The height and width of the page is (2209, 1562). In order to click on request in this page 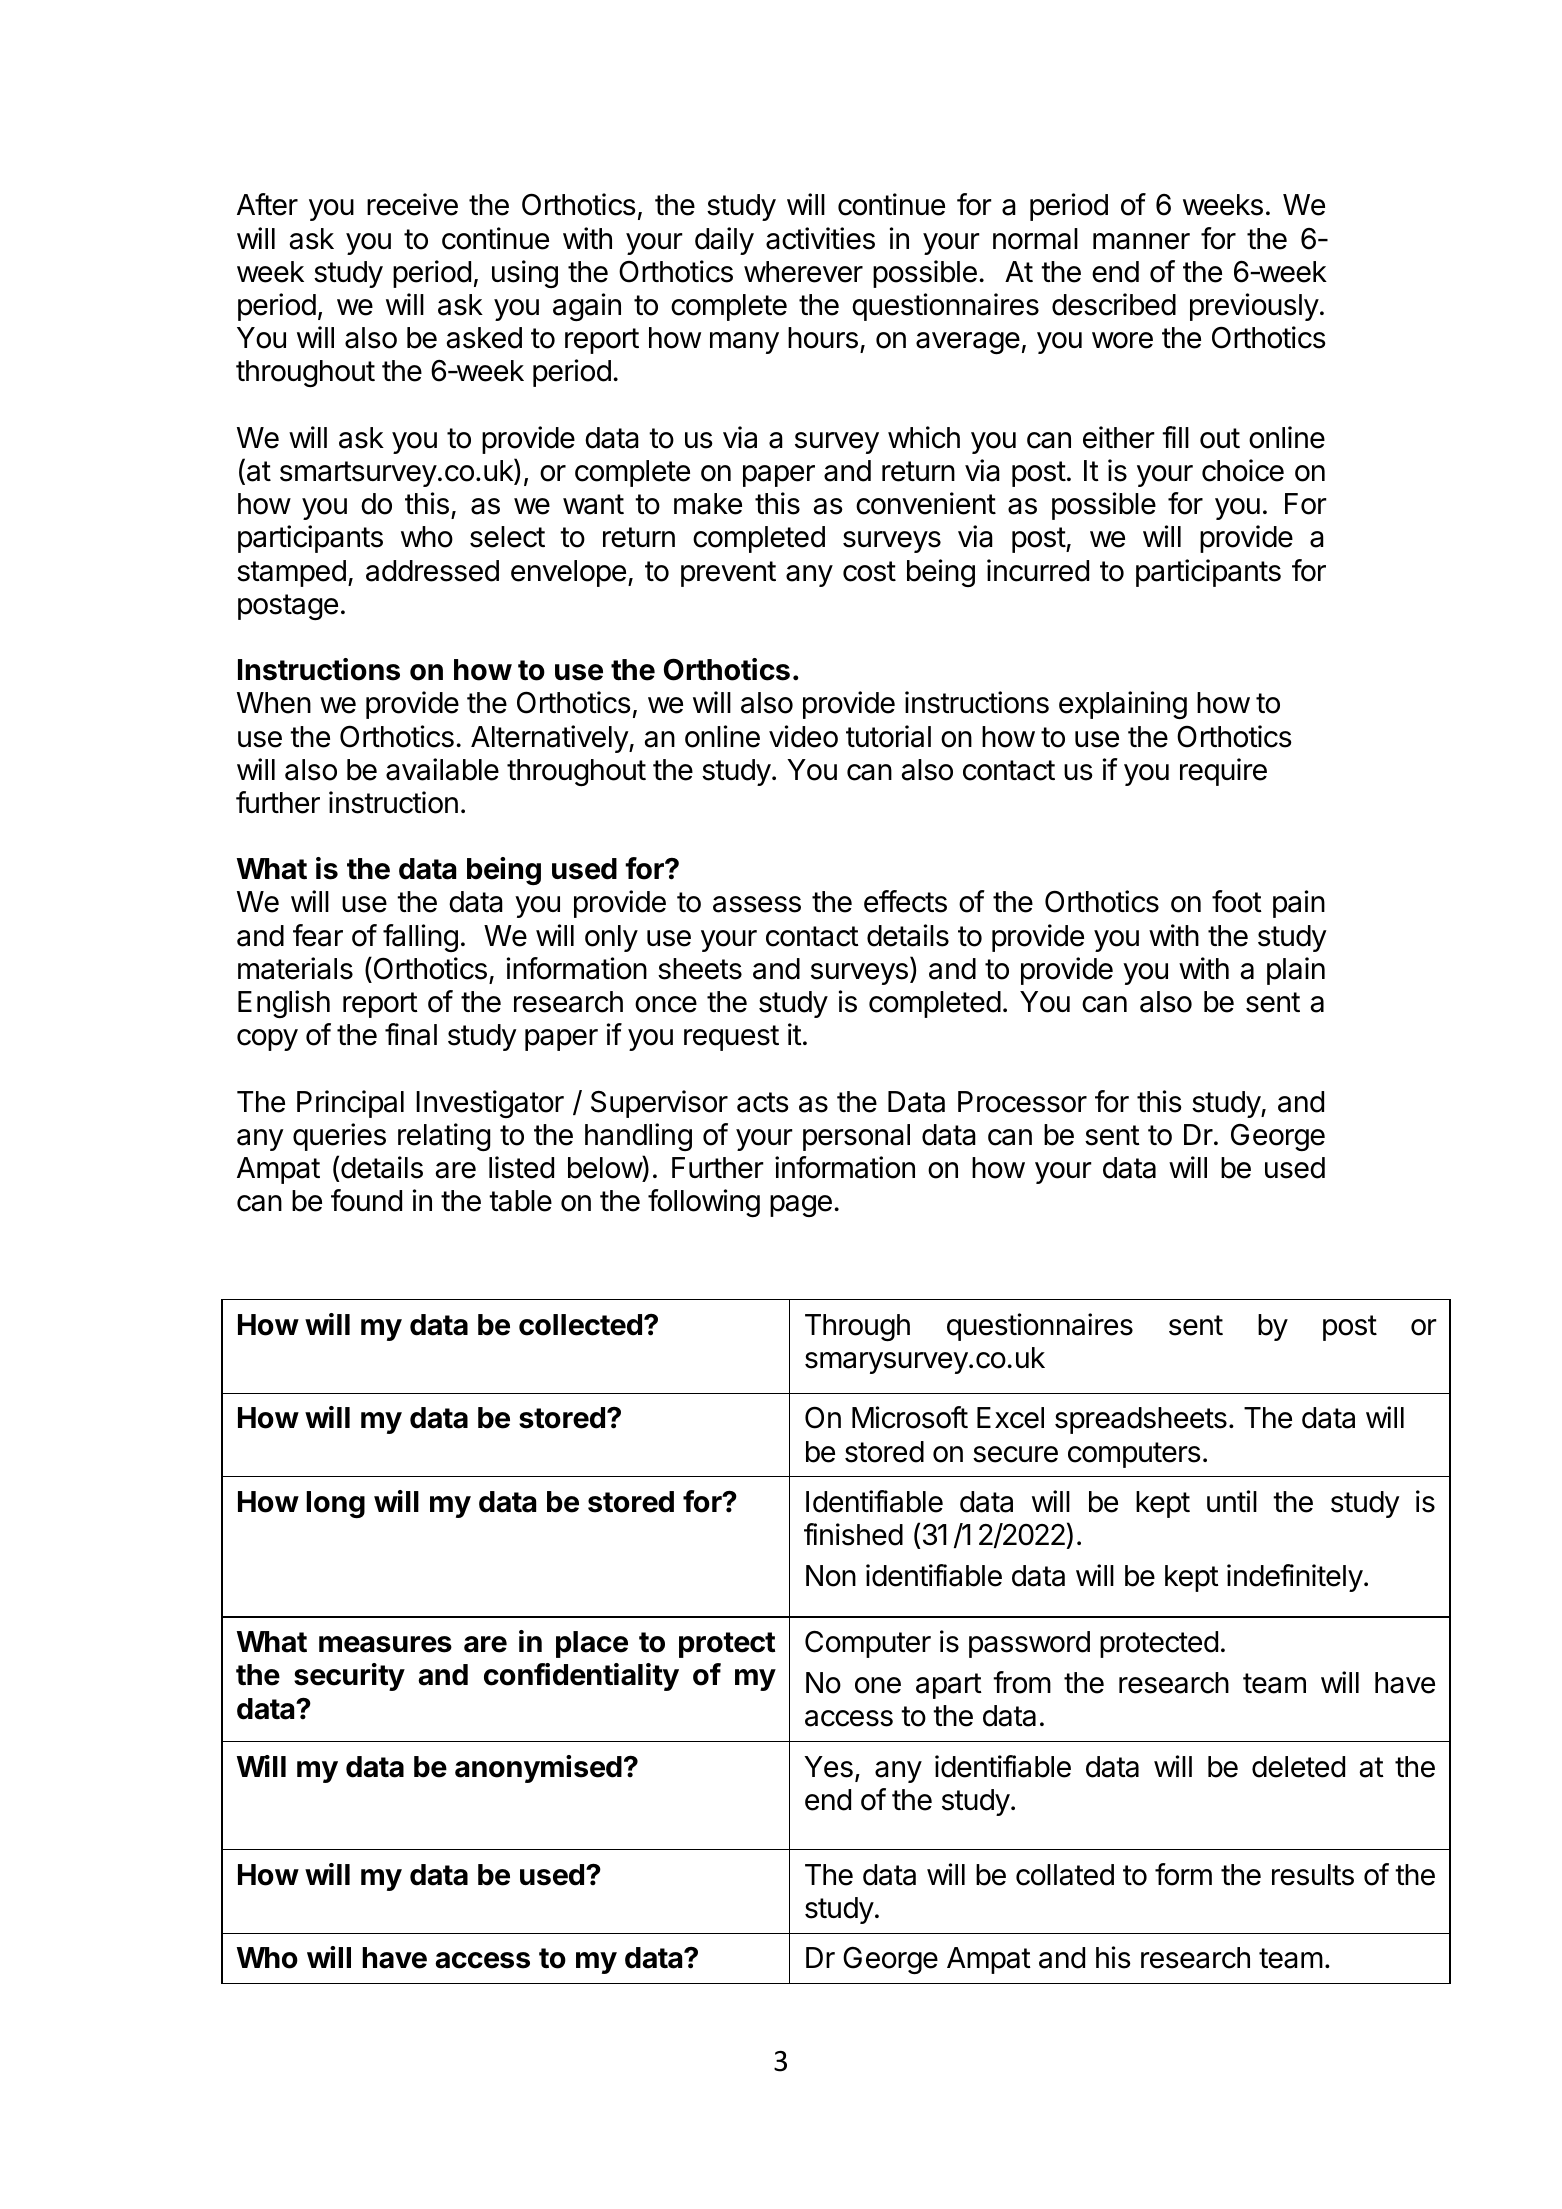, I will do `click(731, 1038)`.
